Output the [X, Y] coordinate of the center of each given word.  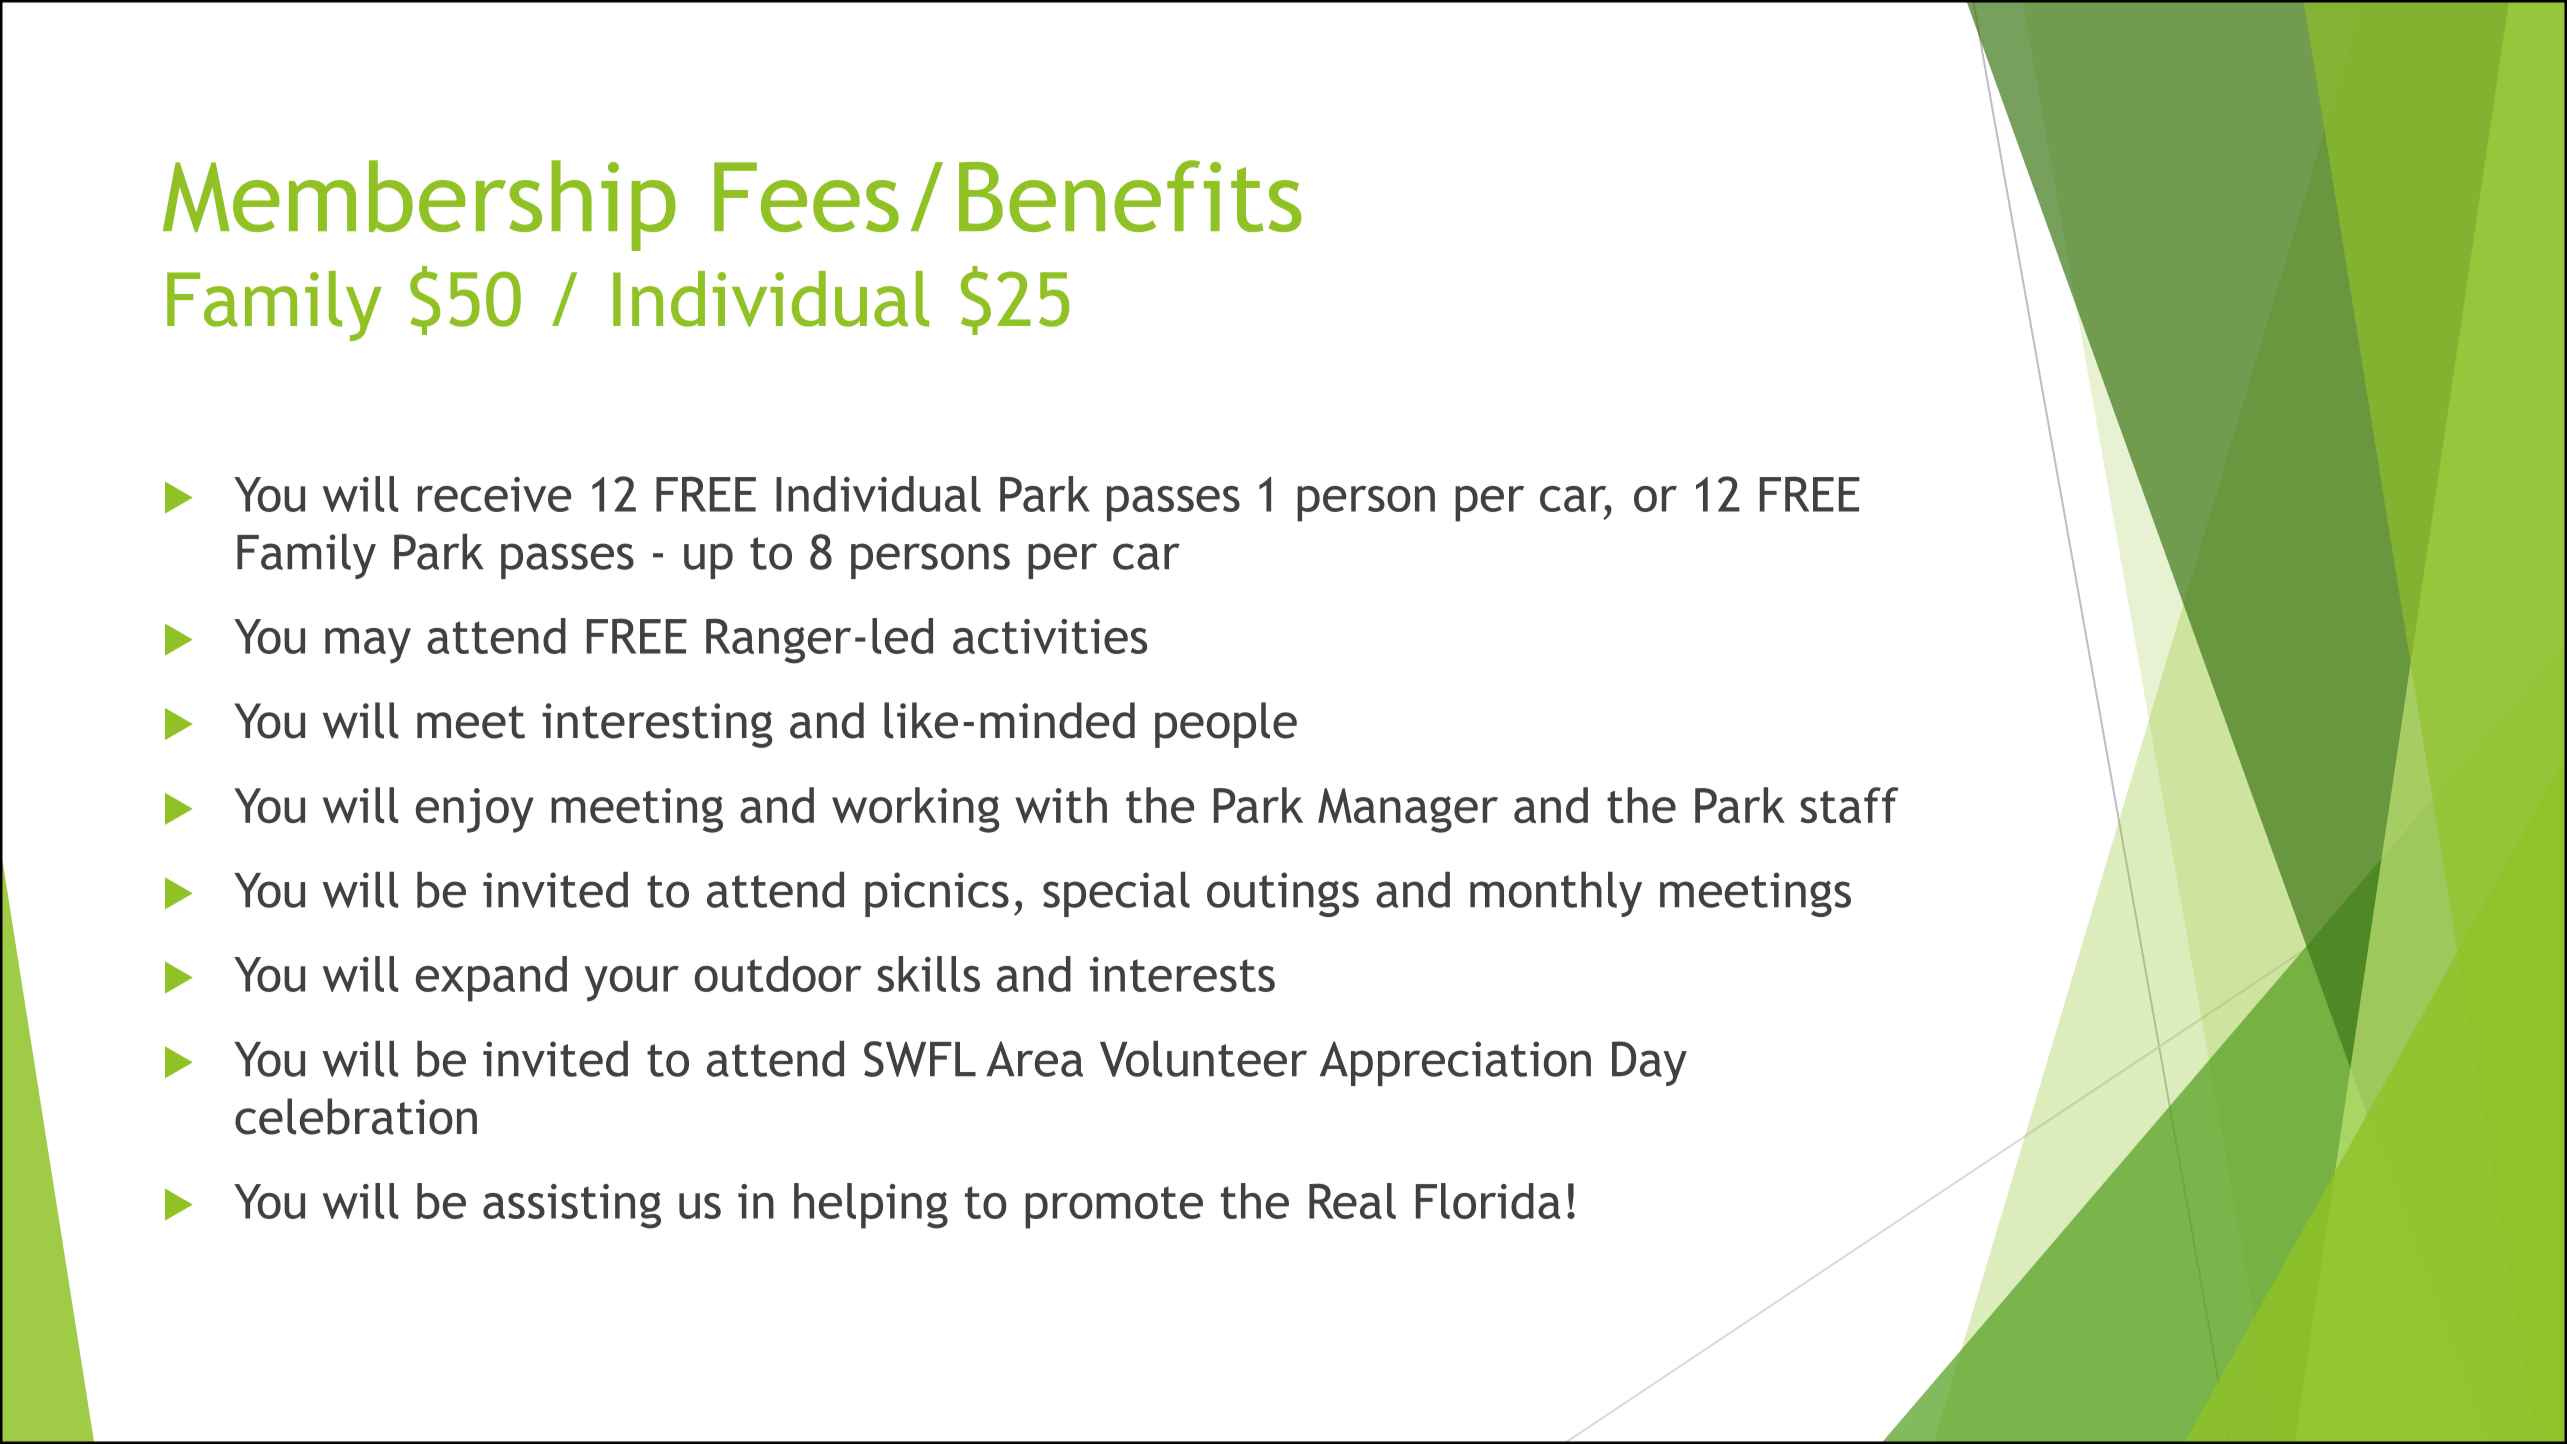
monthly [1556, 894]
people [1226, 725]
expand [491, 979]
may [368, 646]
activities [1050, 636]
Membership [419, 205]
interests [1182, 974]
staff [1849, 805]
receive [494, 494]
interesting [657, 725]
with [1061, 805]
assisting [572, 1206]
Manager [1408, 810]
